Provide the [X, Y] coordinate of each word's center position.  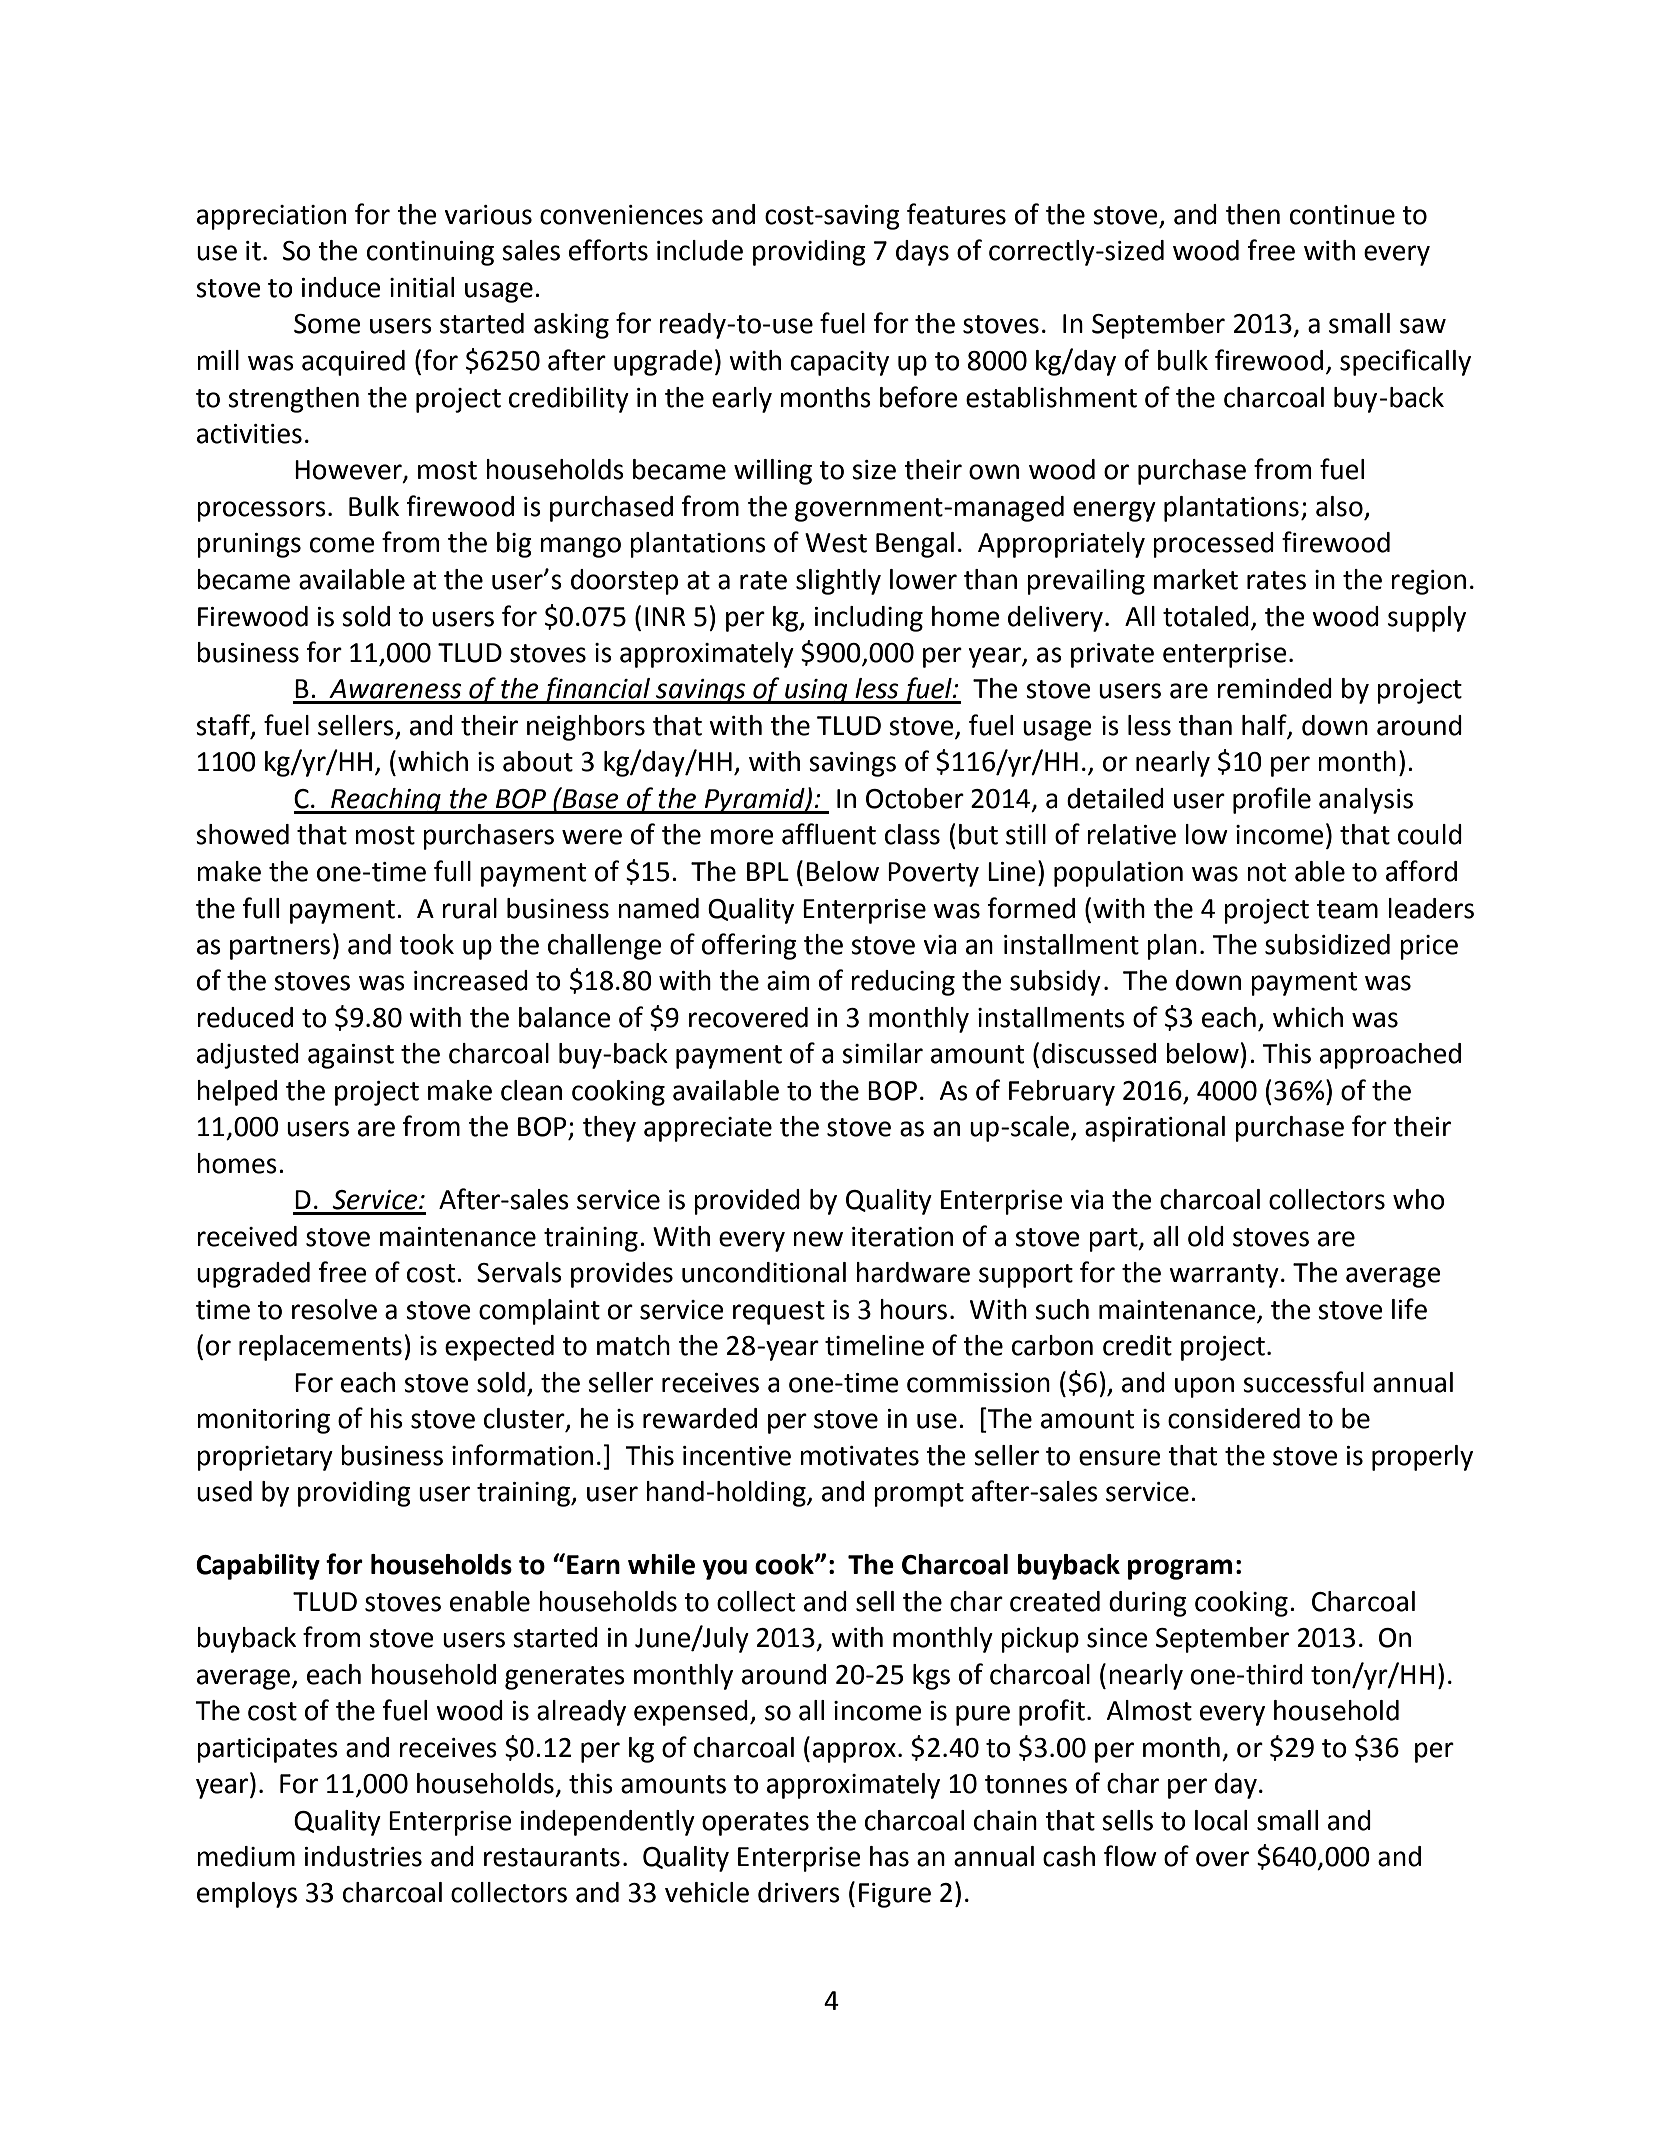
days [922, 253]
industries [363, 1856]
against [351, 1056]
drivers [799, 1892]
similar [882, 1053]
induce [341, 287]
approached [1390, 1056]
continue [1342, 215]
